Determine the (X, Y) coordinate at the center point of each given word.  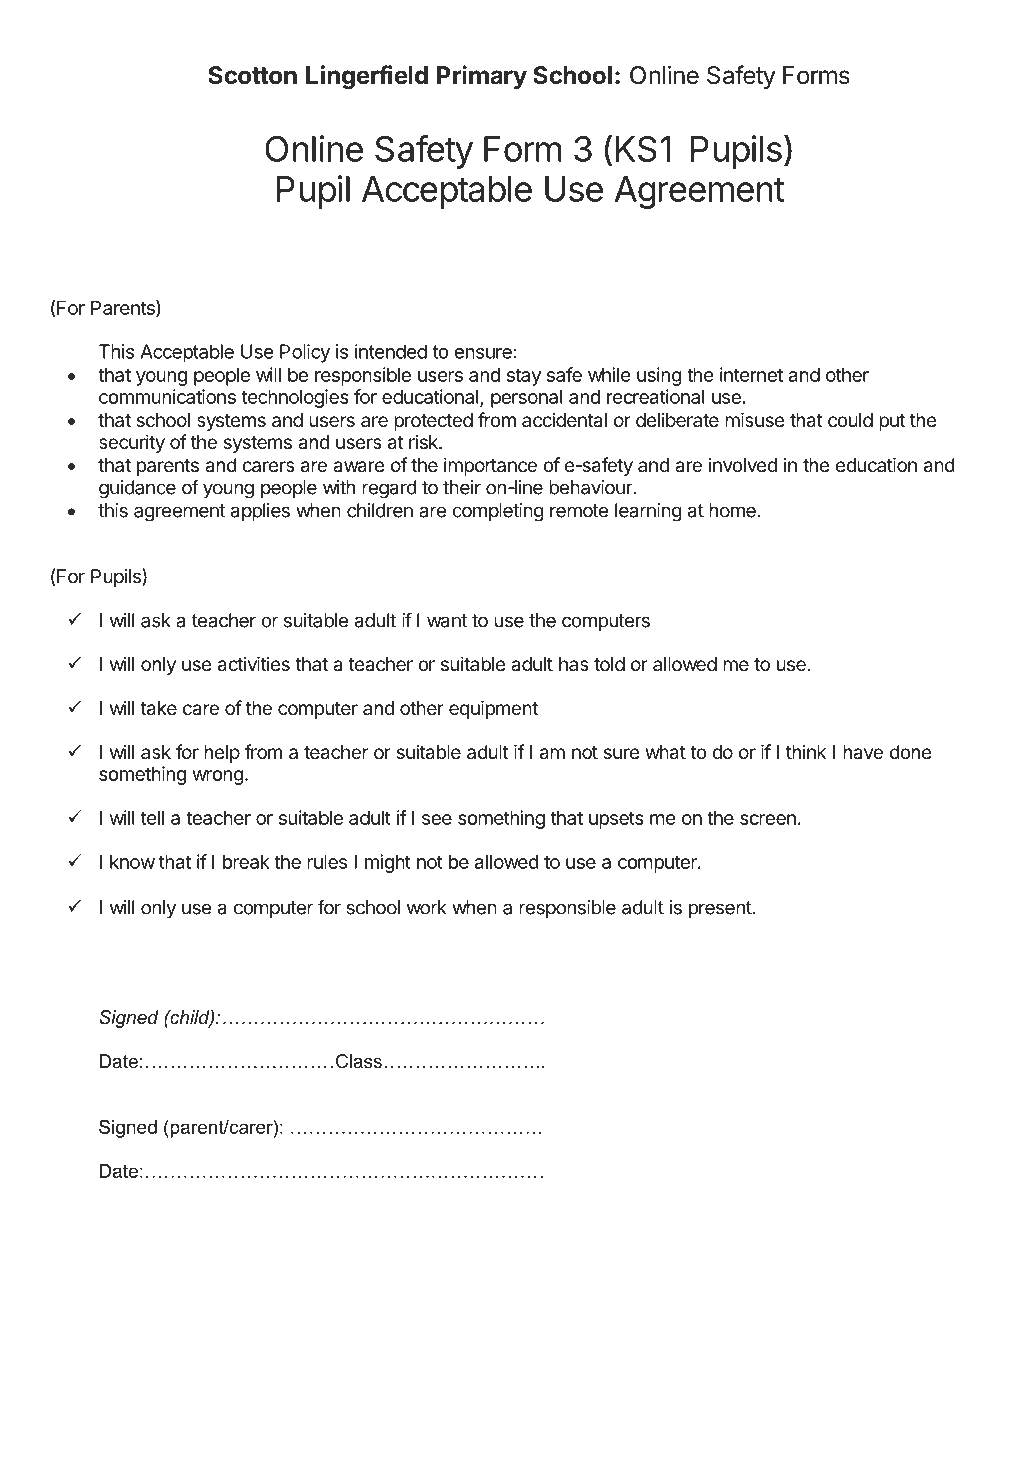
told (609, 664)
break (246, 862)
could (850, 420)
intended (391, 351)
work (427, 907)
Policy (305, 353)
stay (524, 377)
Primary (482, 77)
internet (751, 374)
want (447, 621)
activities (254, 664)
